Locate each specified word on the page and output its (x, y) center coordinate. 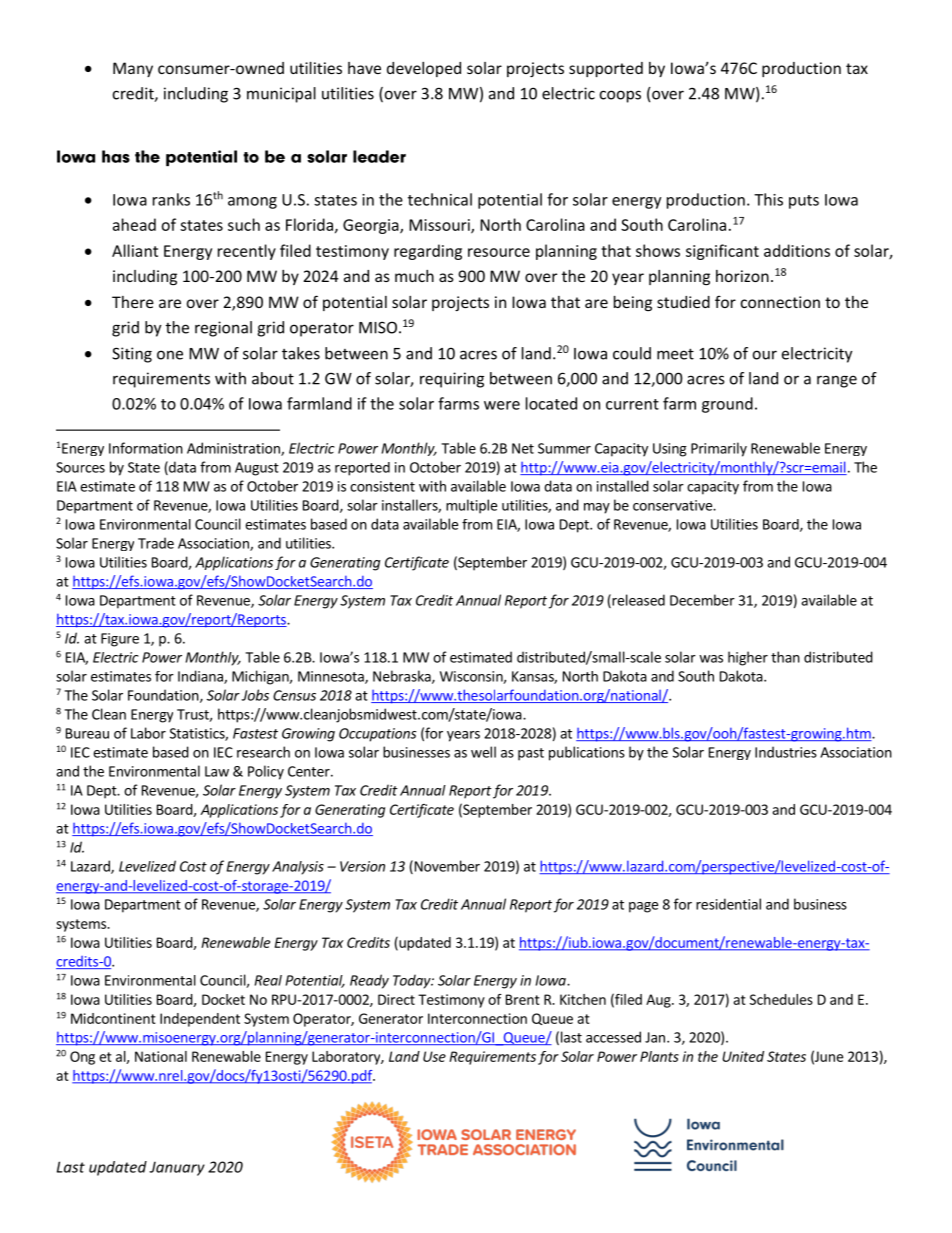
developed (424, 69)
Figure (120, 640)
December (702, 600)
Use (434, 1056)
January (177, 1168)
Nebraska (403, 677)
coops (620, 96)
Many (133, 69)
